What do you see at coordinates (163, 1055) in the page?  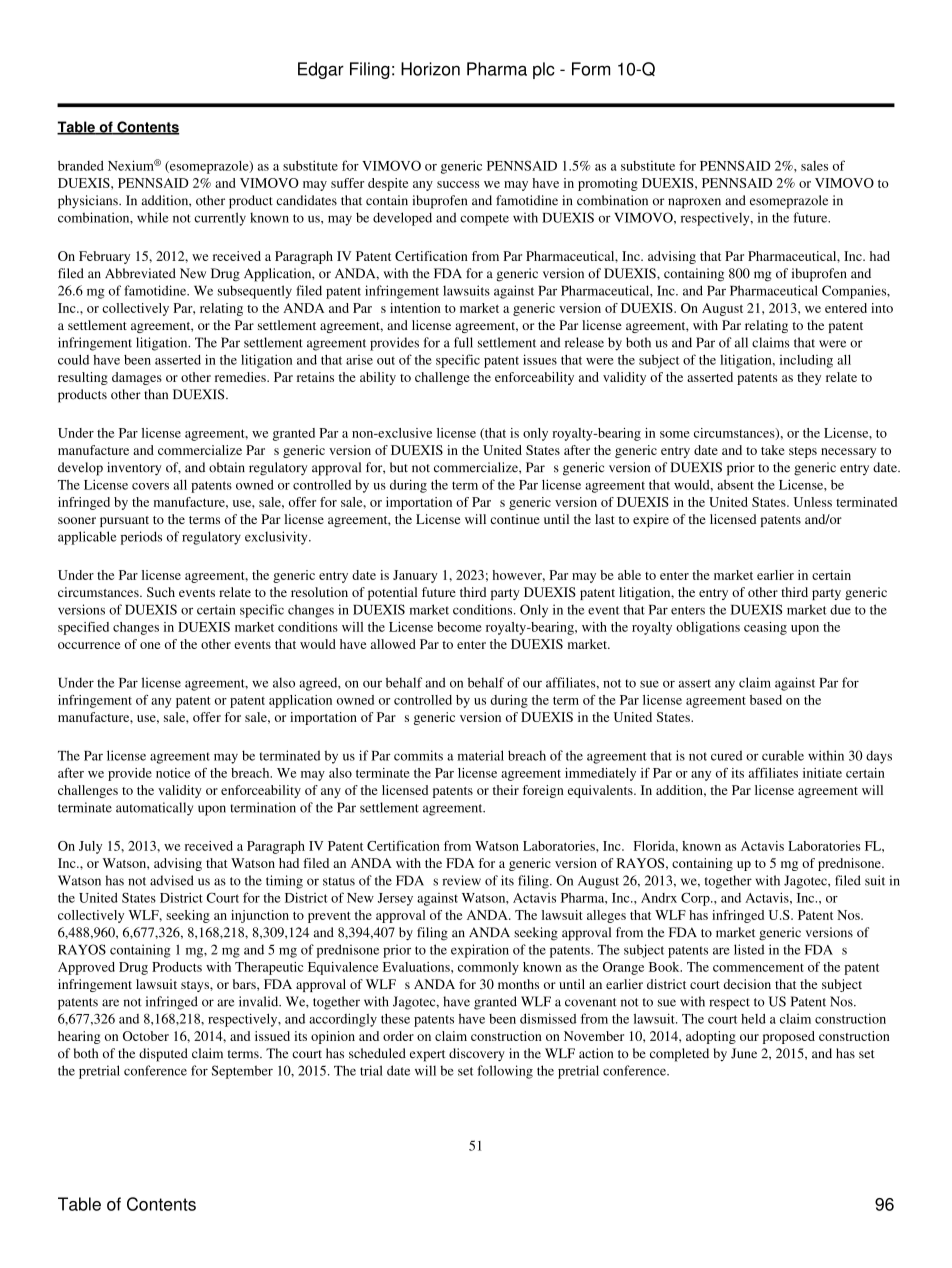 I see `disputed` at bounding box center [163, 1055].
